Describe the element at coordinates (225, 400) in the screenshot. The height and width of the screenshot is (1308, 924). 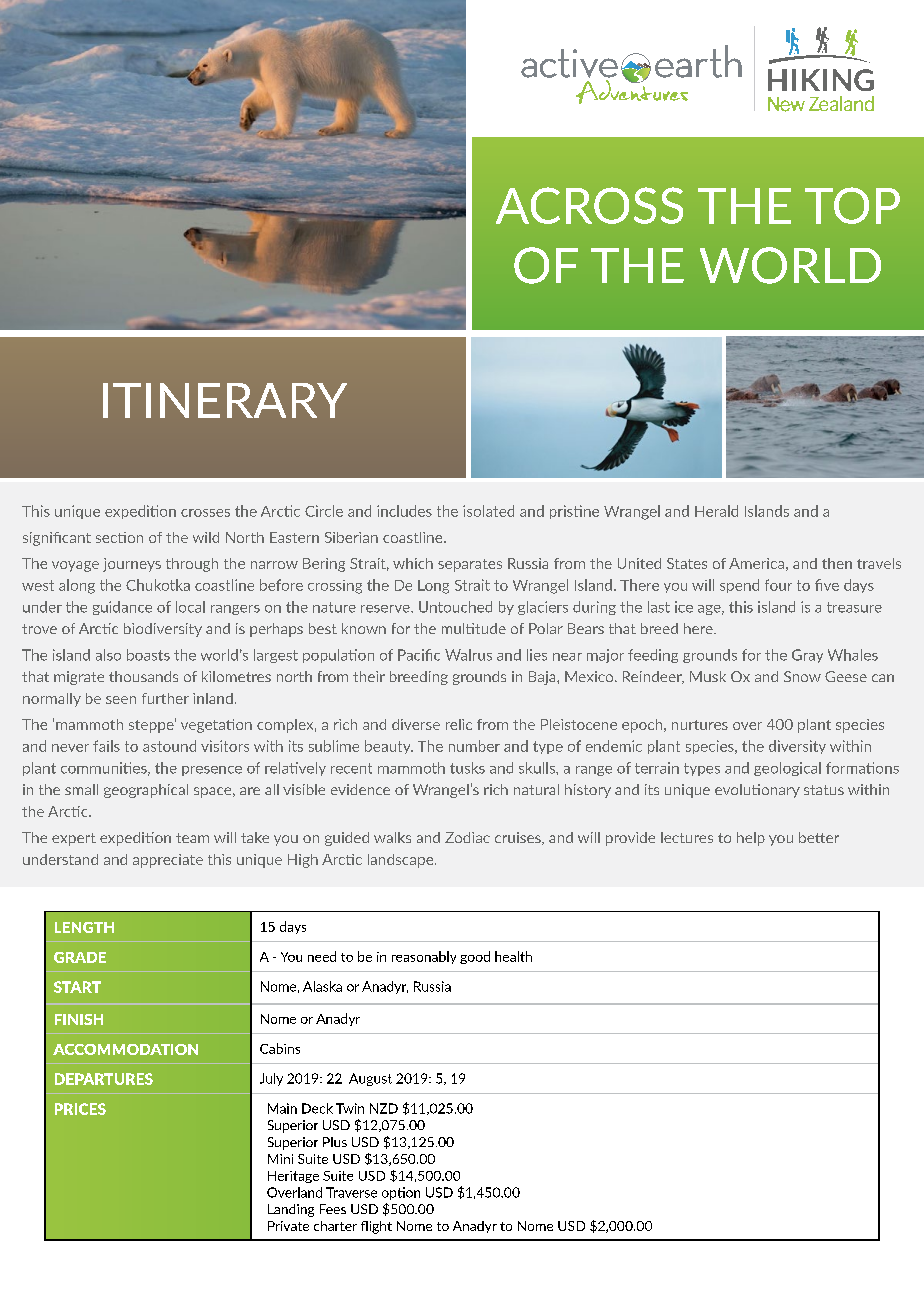
I see `ITINERARY` at that location.
